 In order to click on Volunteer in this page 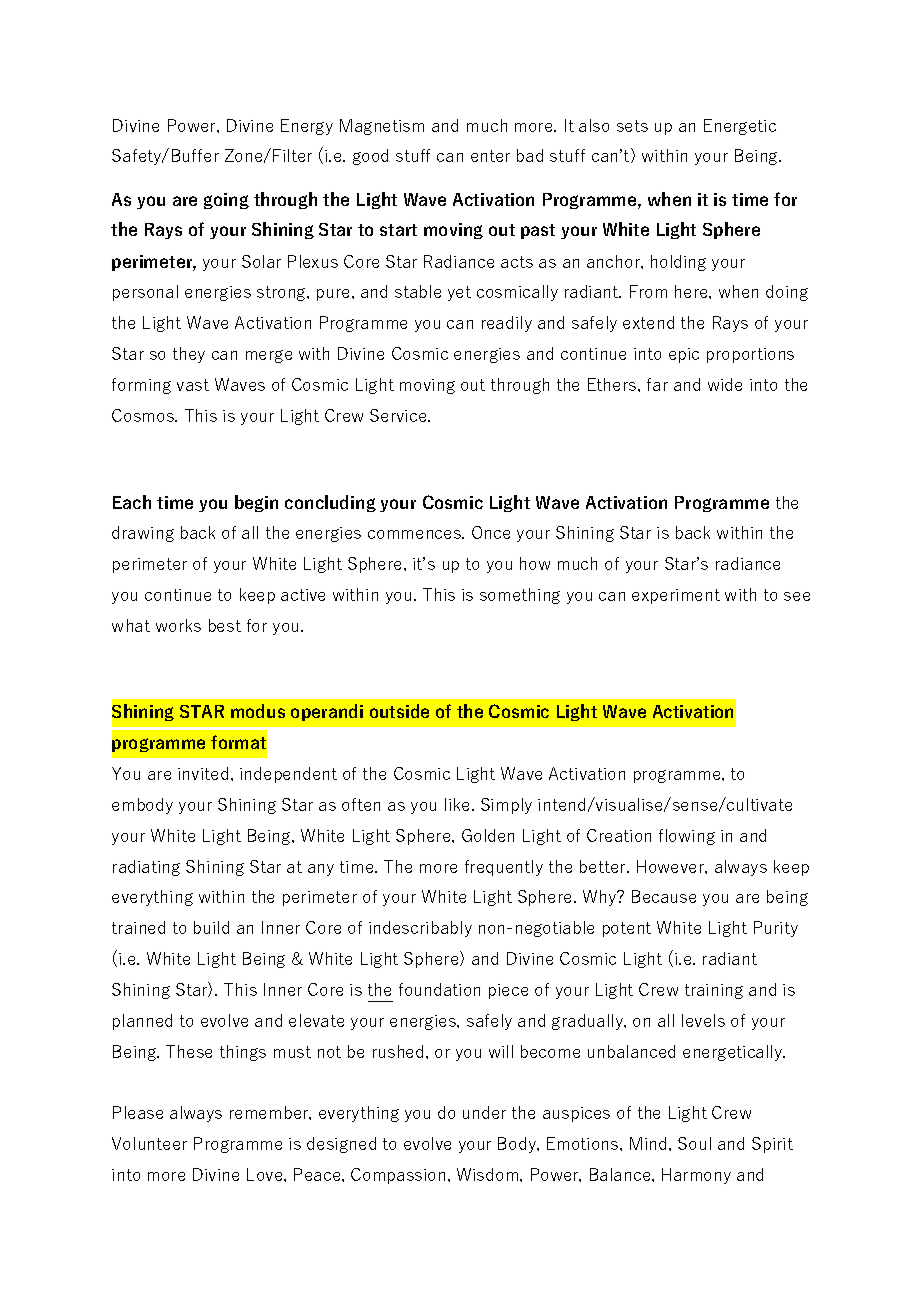, I will do `click(149, 1143)`.
